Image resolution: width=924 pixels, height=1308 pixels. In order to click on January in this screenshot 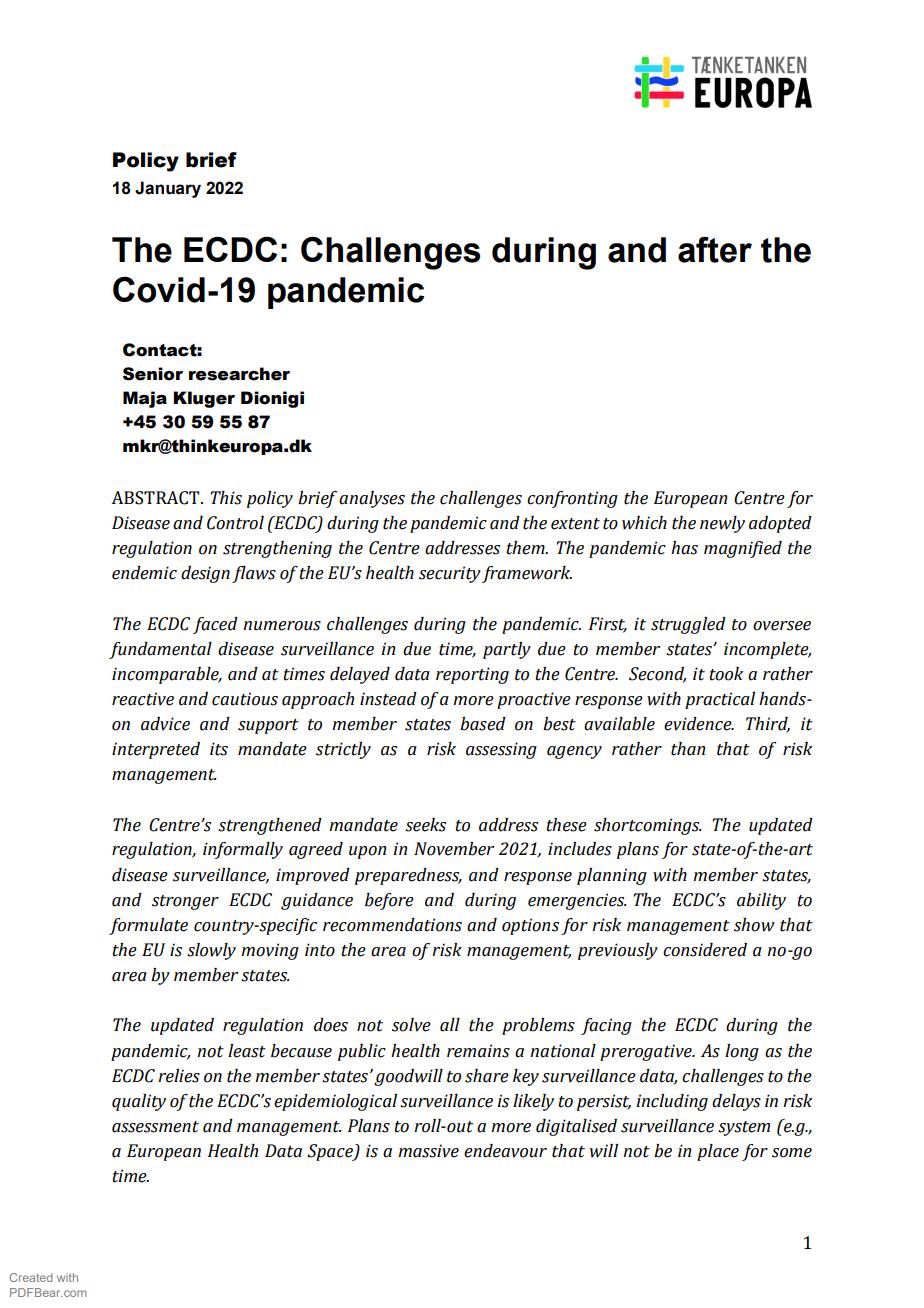, I will do `click(168, 189)`.
